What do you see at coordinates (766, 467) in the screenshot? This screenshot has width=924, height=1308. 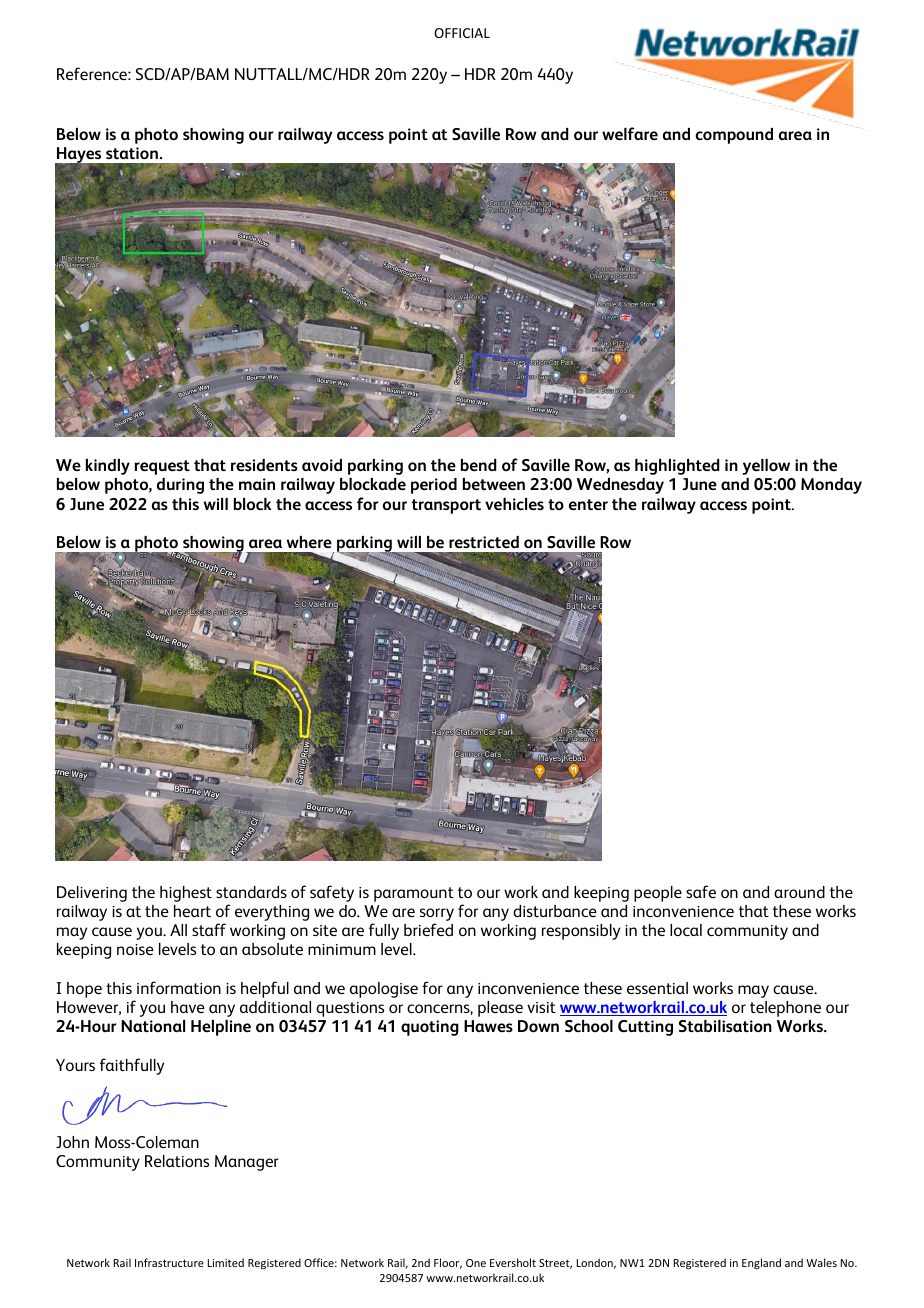 I see `yellow` at bounding box center [766, 467].
